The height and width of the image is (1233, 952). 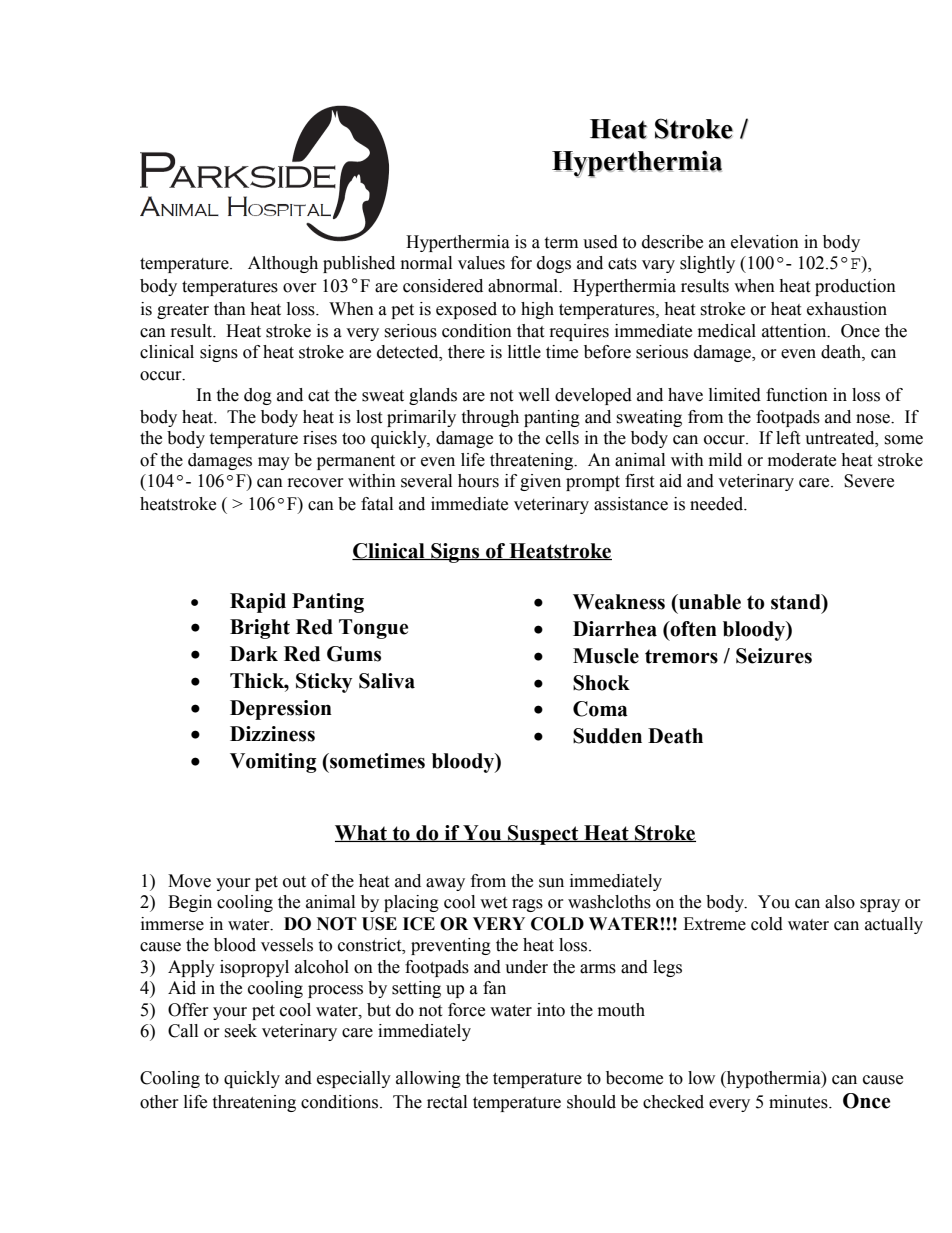 What do you see at coordinates (240, 1031) in the image?
I see `seek` at bounding box center [240, 1031].
